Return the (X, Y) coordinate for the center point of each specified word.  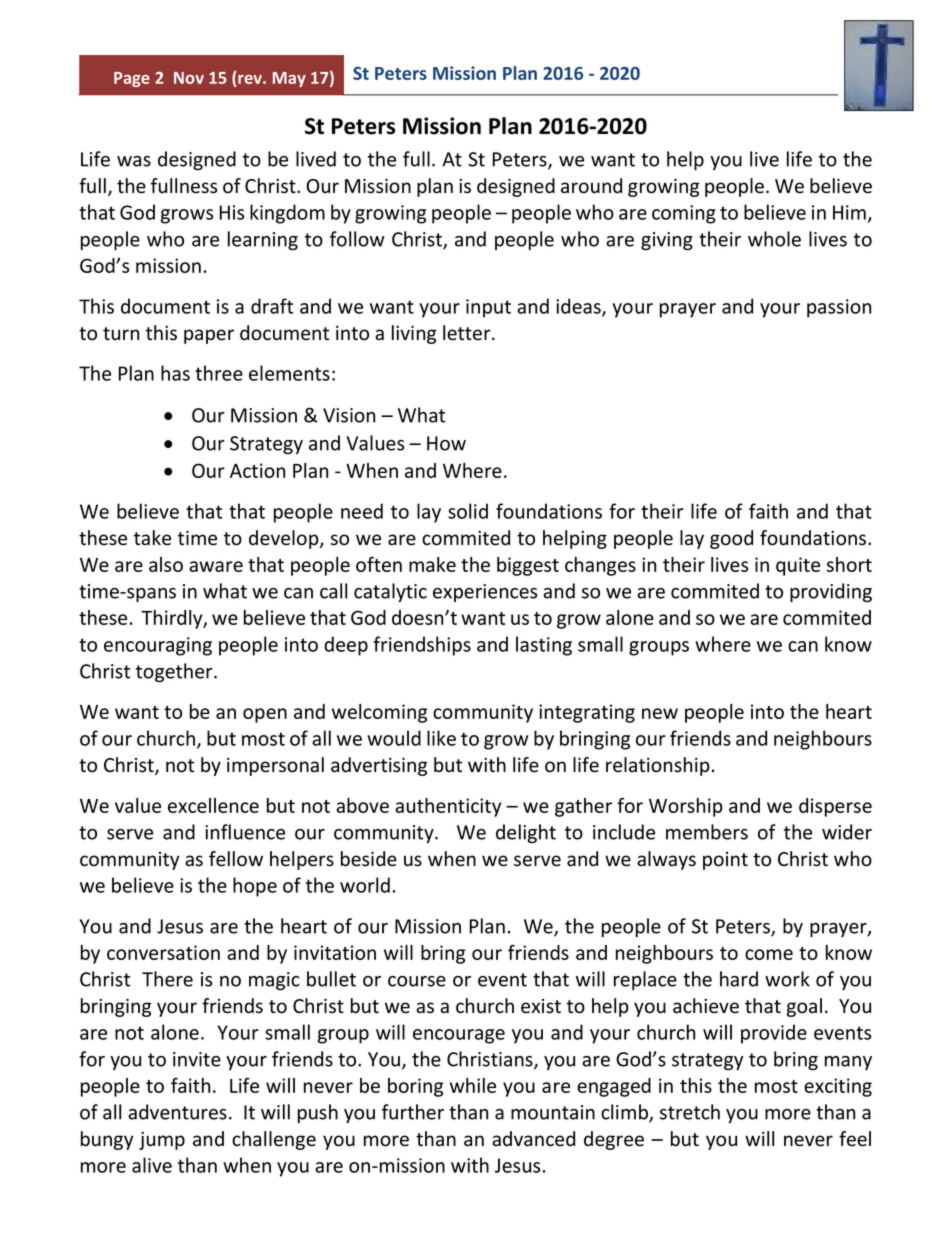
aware (216, 566)
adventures (177, 1112)
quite (798, 566)
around (591, 186)
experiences (485, 593)
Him (849, 212)
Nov (189, 78)
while (473, 1085)
